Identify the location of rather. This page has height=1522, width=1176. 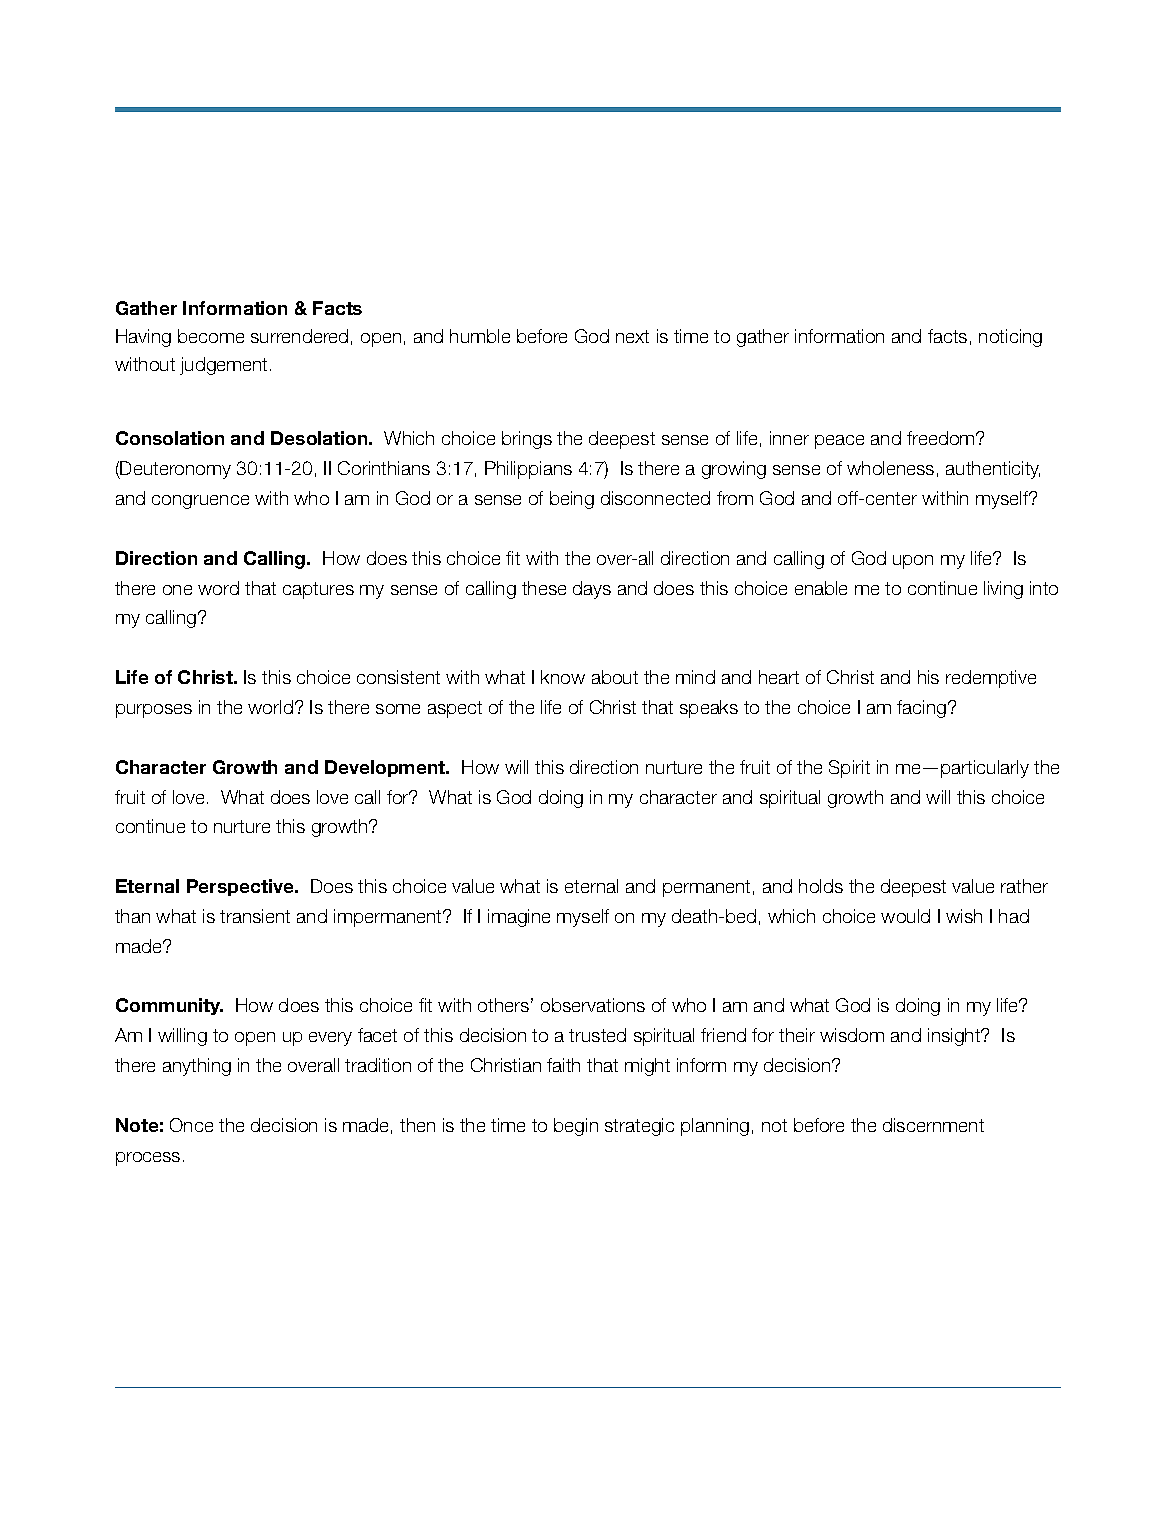
(1024, 886).
